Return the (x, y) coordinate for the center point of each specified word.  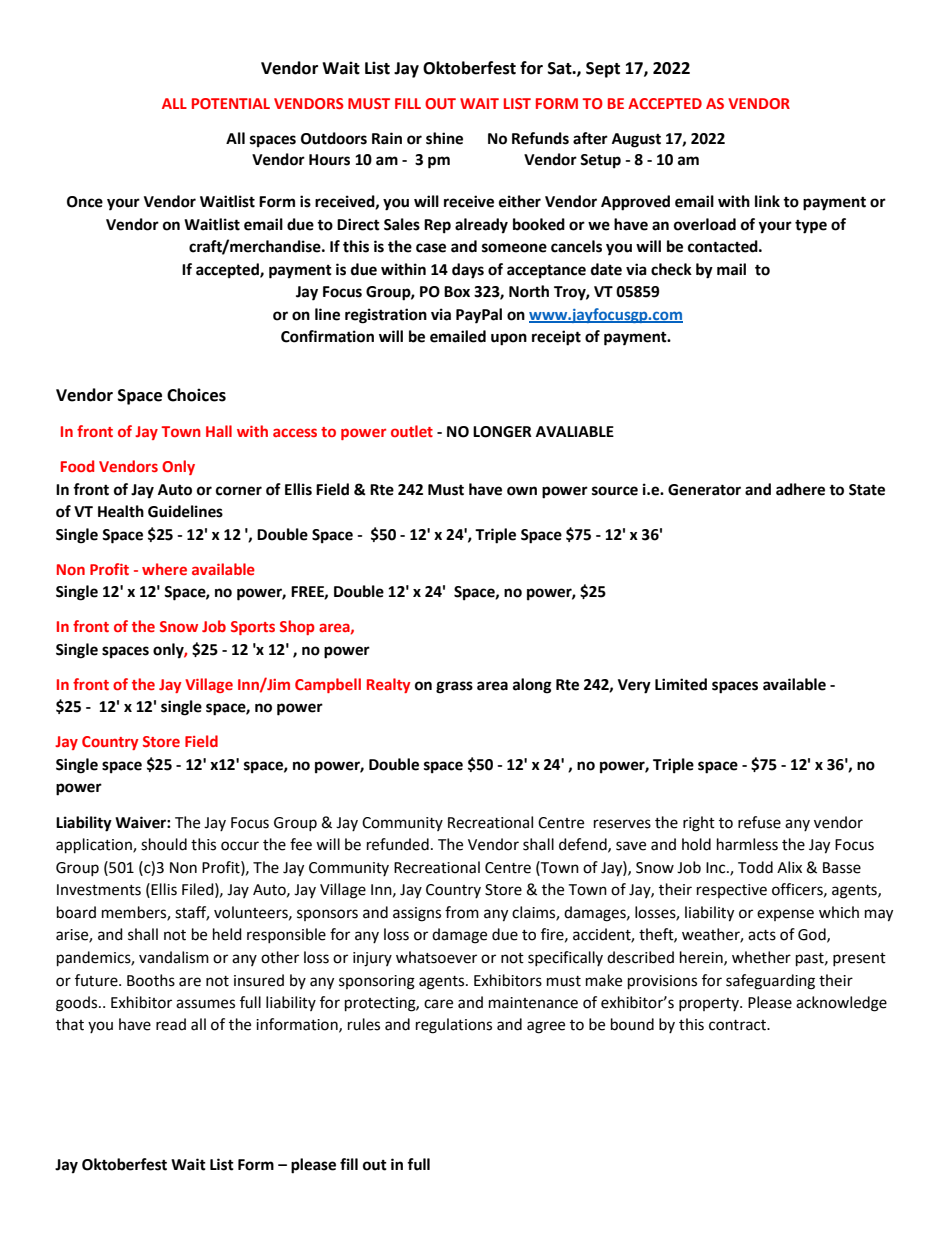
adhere (800, 489)
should (164, 844)
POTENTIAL (231, 103)
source (615, 491)
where (164, 569)
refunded (398, 844)
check (671, 269)
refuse (759, 822)
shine (444, 138)
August (636, 140)
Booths (151, 980)
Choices (196, 395)
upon (509, 339)
